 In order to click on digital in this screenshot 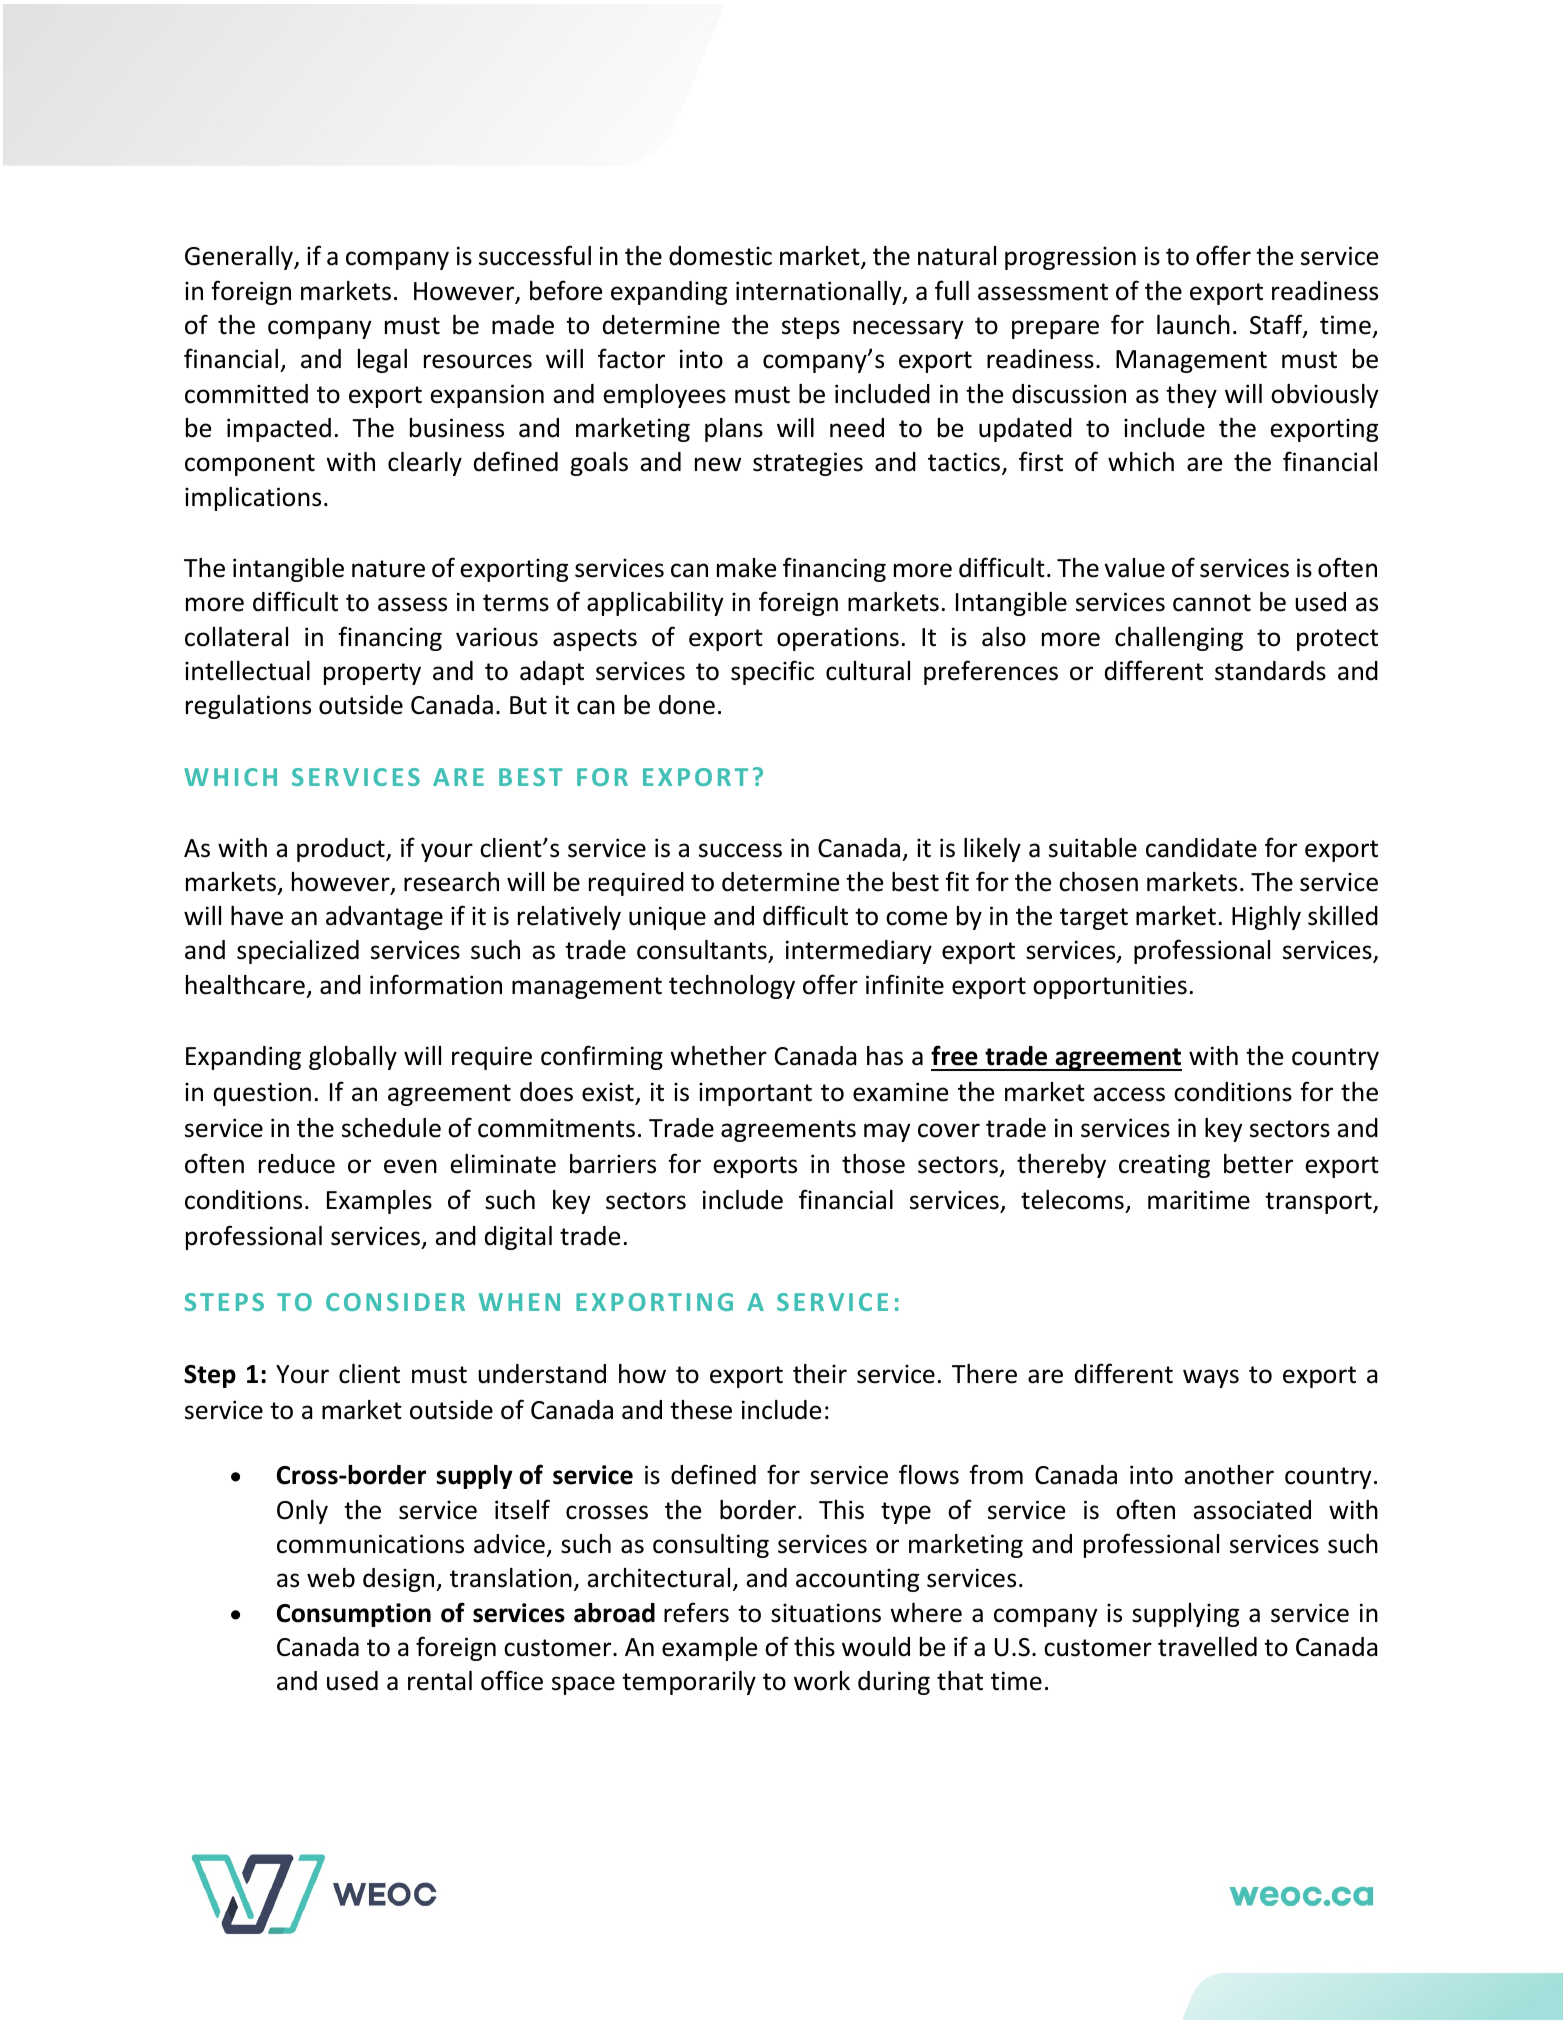, I will do `click(518, 1238)`.
